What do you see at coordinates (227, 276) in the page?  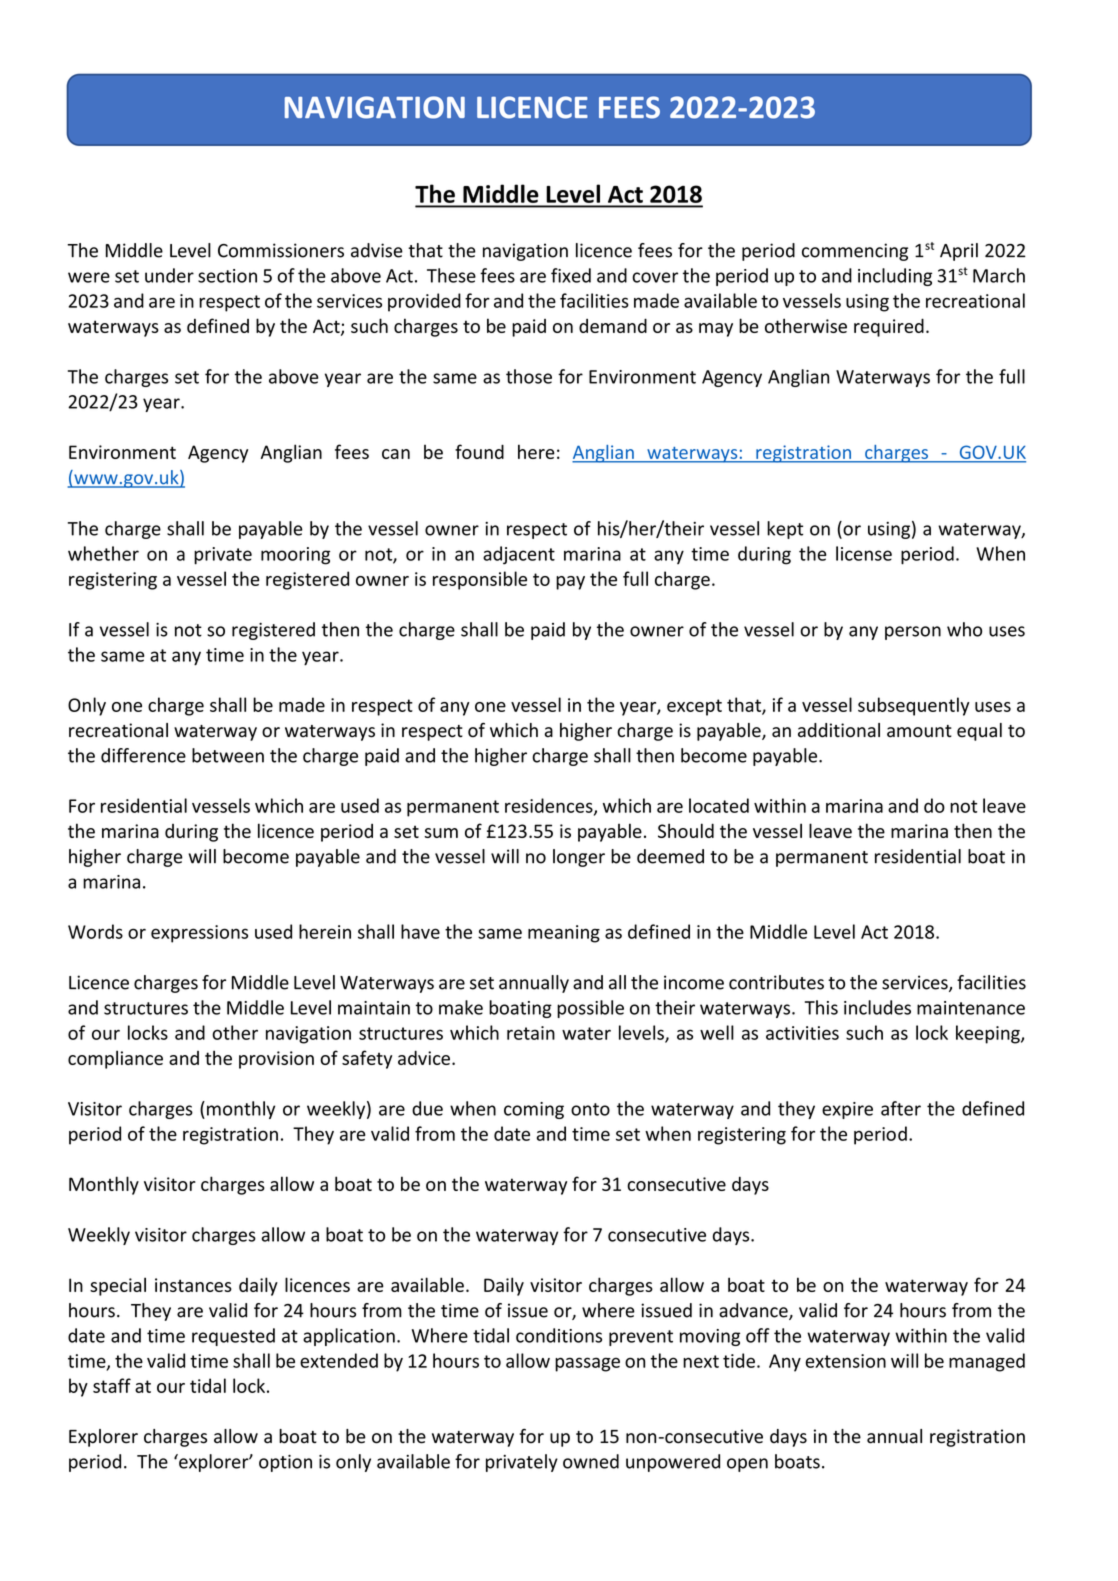 I see `section` at bounding box center [227, 276].
